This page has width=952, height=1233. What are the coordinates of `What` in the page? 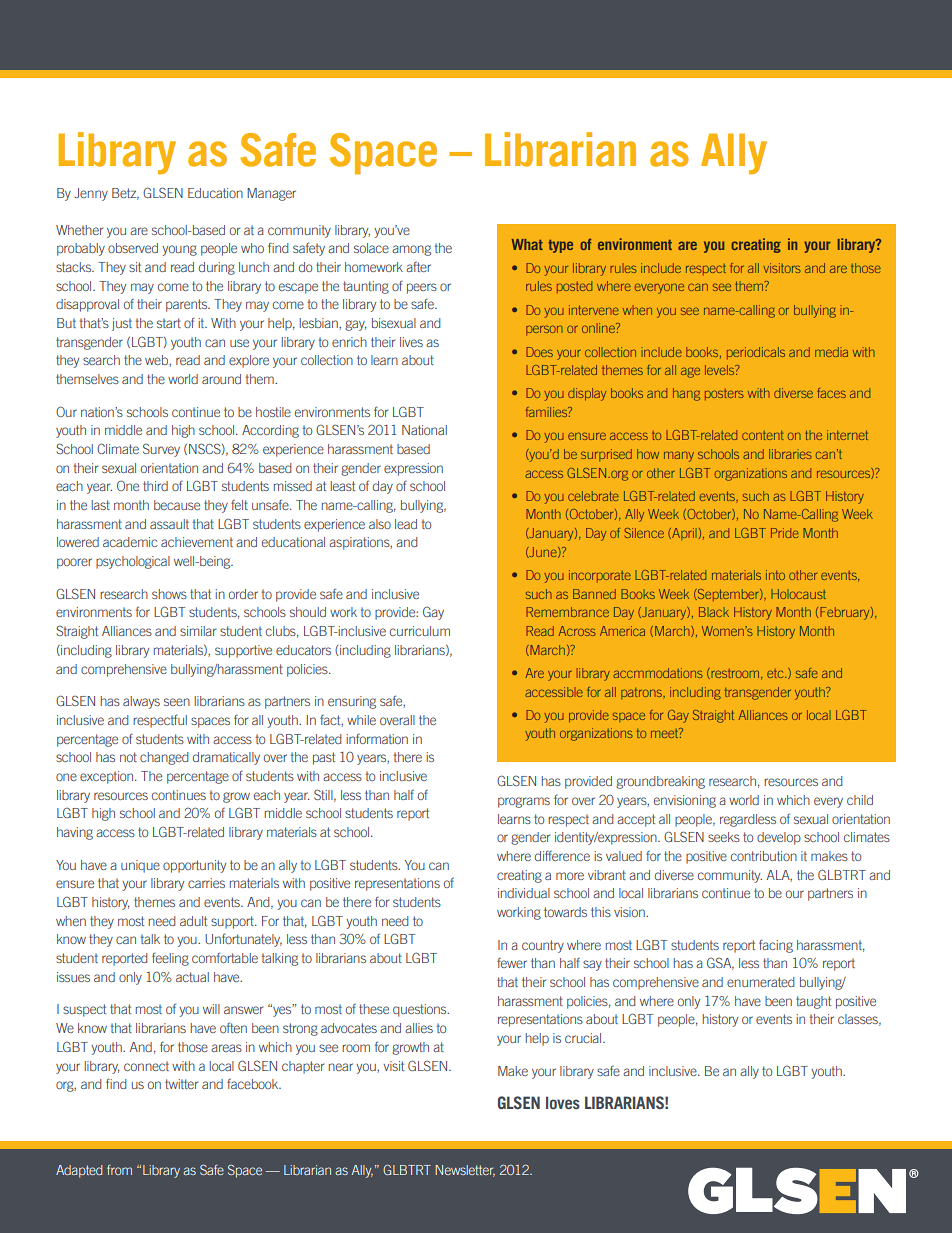 It's located at (527, 244).
